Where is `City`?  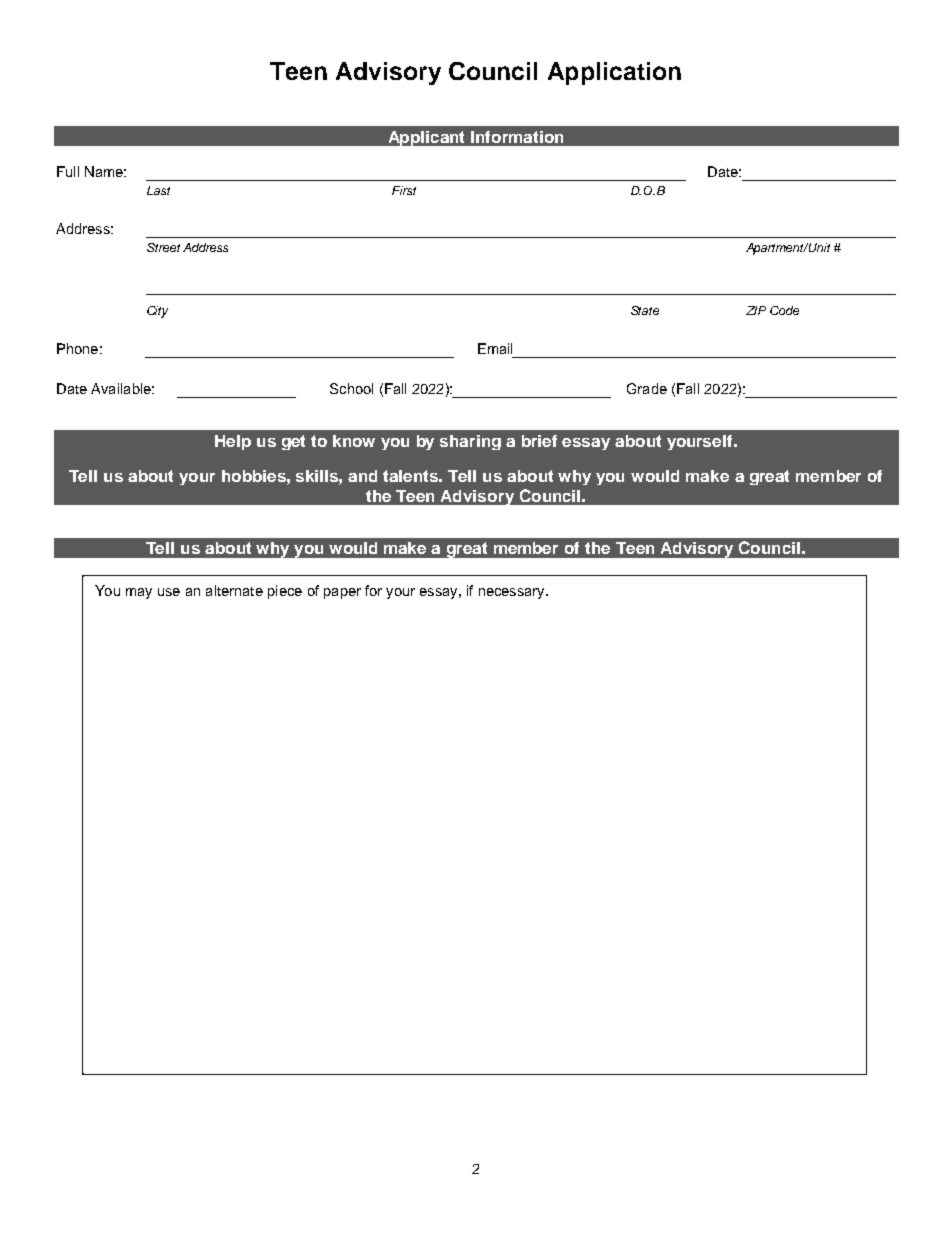
City is located at coordinates (157, 312).
